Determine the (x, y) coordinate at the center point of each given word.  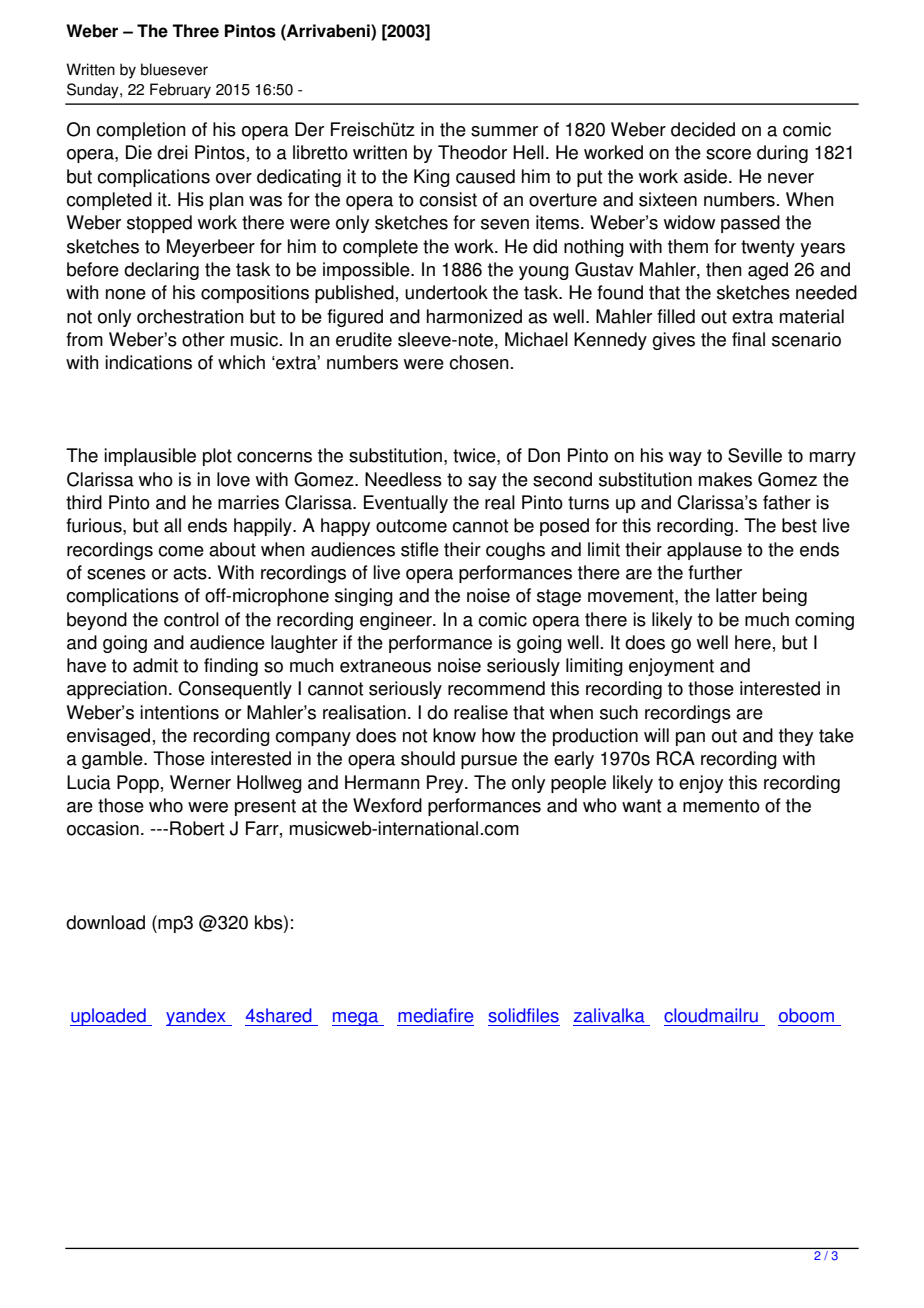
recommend (496, 688)
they (796, 737)
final (748, 339)
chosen (479, 362)
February (180, 91)
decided (703, 129)
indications (148, 362)
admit (155, 665)
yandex (197, 1017)
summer (504, 131)
